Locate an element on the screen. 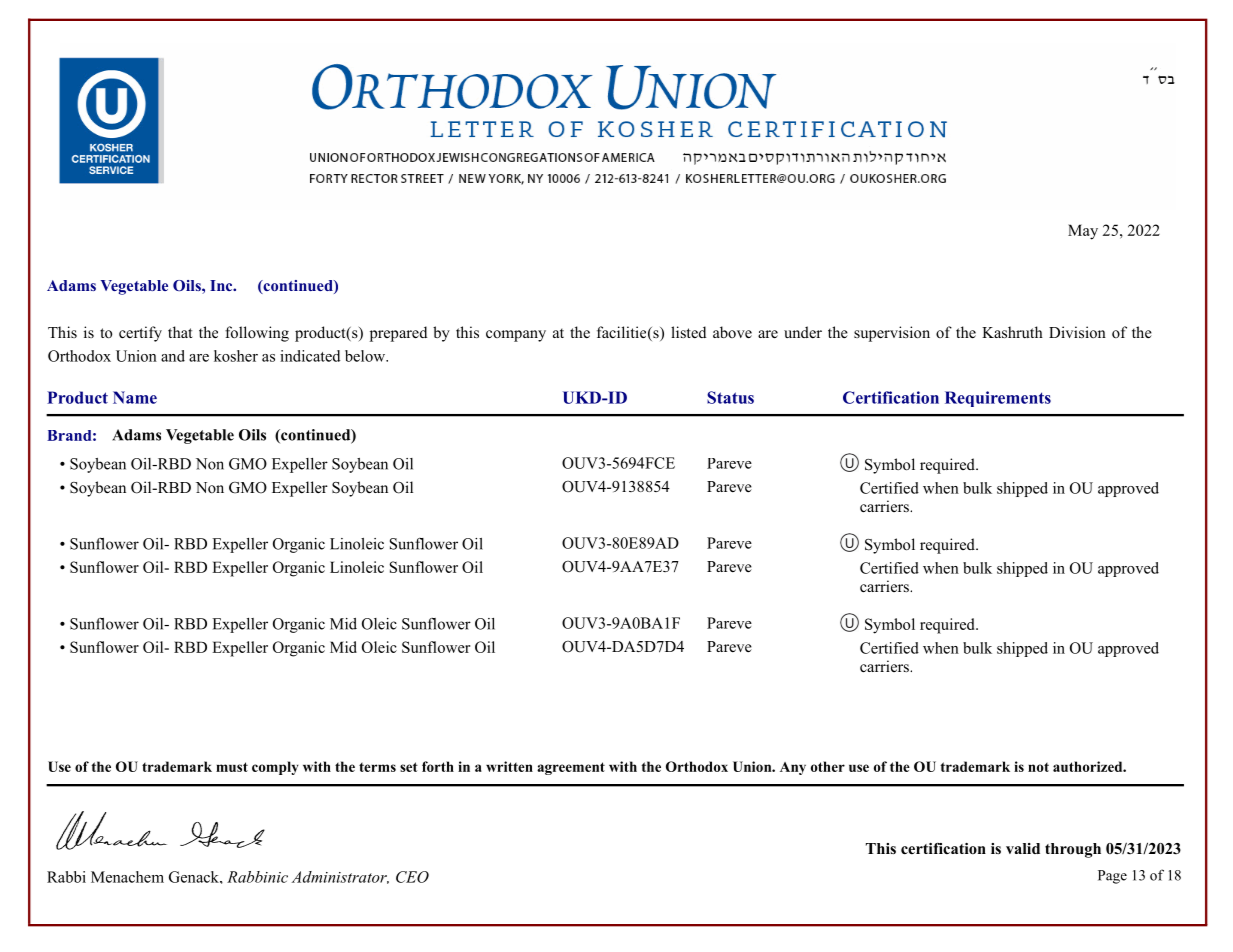 Image resolution: width=1233 pixels, height=952 pixels. listed is located at coordinates (688, 332).
